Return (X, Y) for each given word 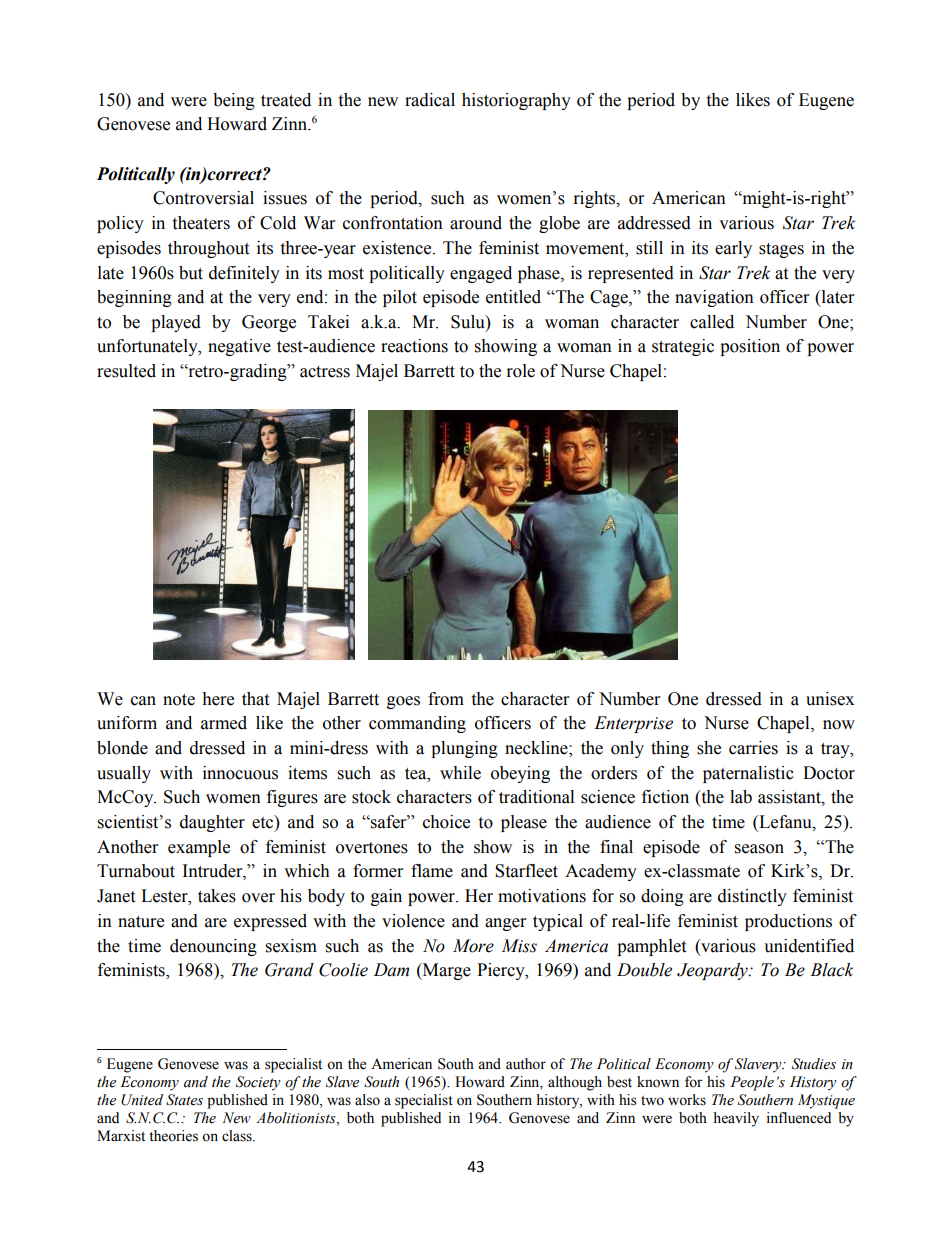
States (184, 1100)
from (446, 699)
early (733, 249)
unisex (830, 699)
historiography (516, 101)
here (218, 699)
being (234, 101)
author (526, 1064)
